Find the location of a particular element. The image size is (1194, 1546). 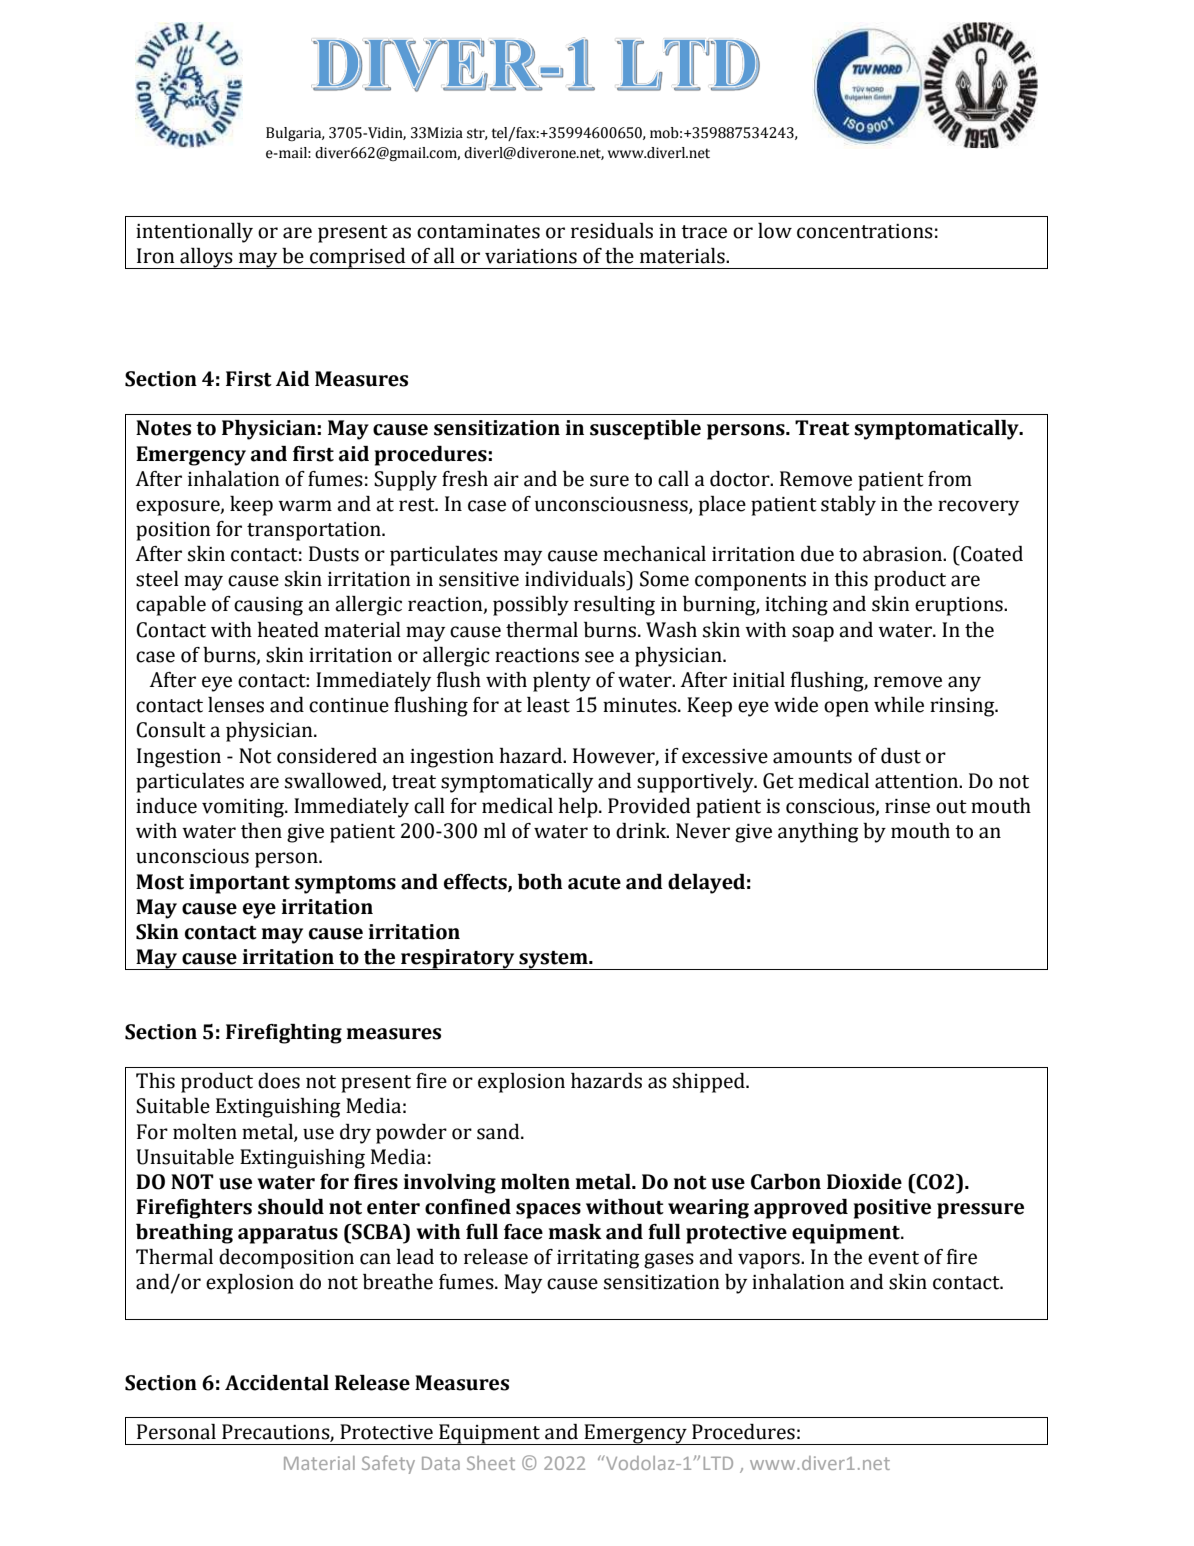

Accidental is located at coordinates (277, 1383).
